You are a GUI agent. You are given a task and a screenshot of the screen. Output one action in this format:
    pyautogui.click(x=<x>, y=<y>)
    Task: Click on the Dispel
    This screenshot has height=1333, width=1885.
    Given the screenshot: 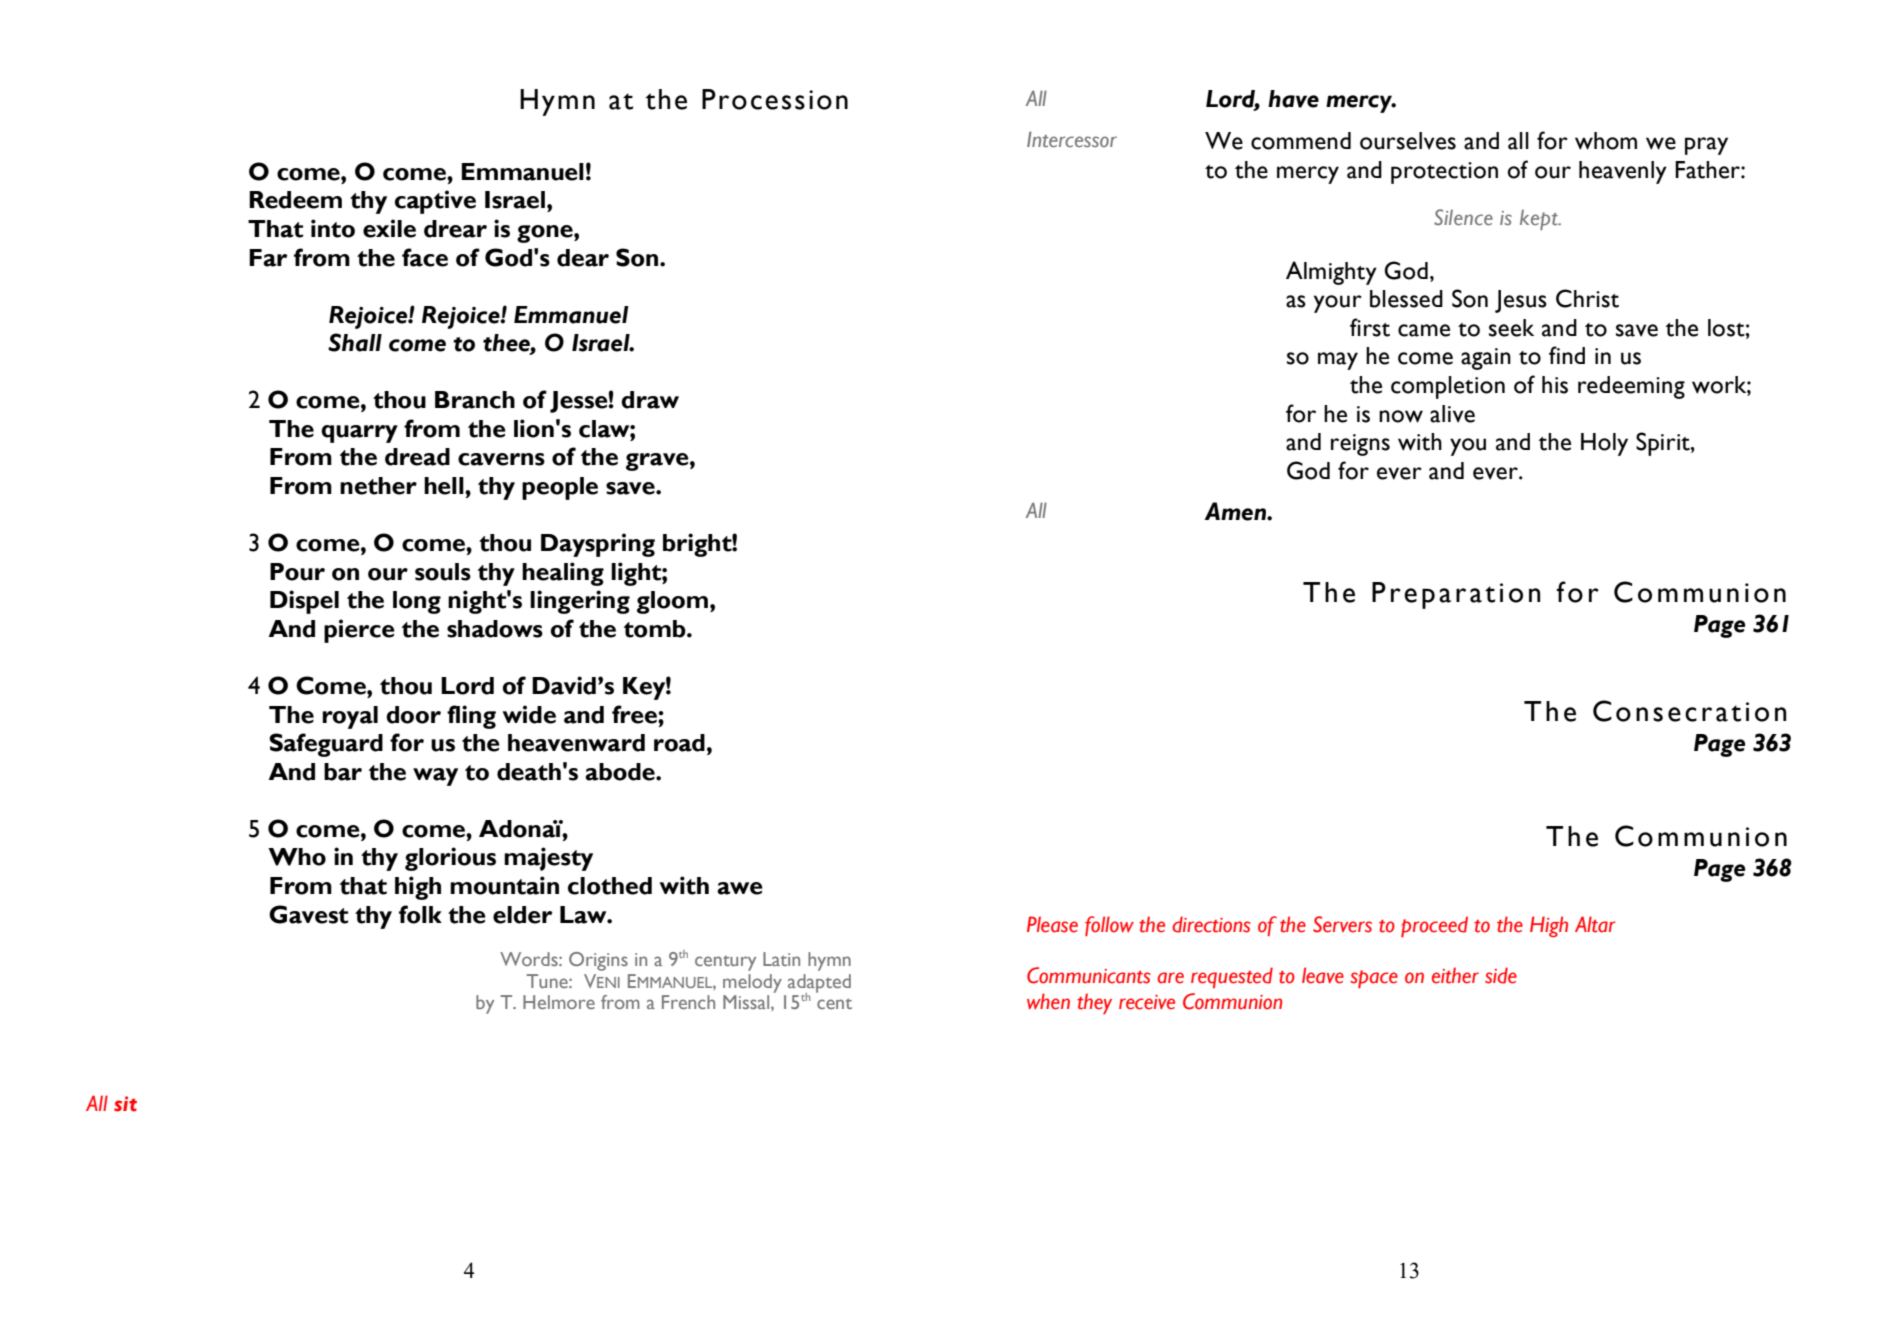 What is the action you would take?
    pyautogui.click(x=304, y=602)
